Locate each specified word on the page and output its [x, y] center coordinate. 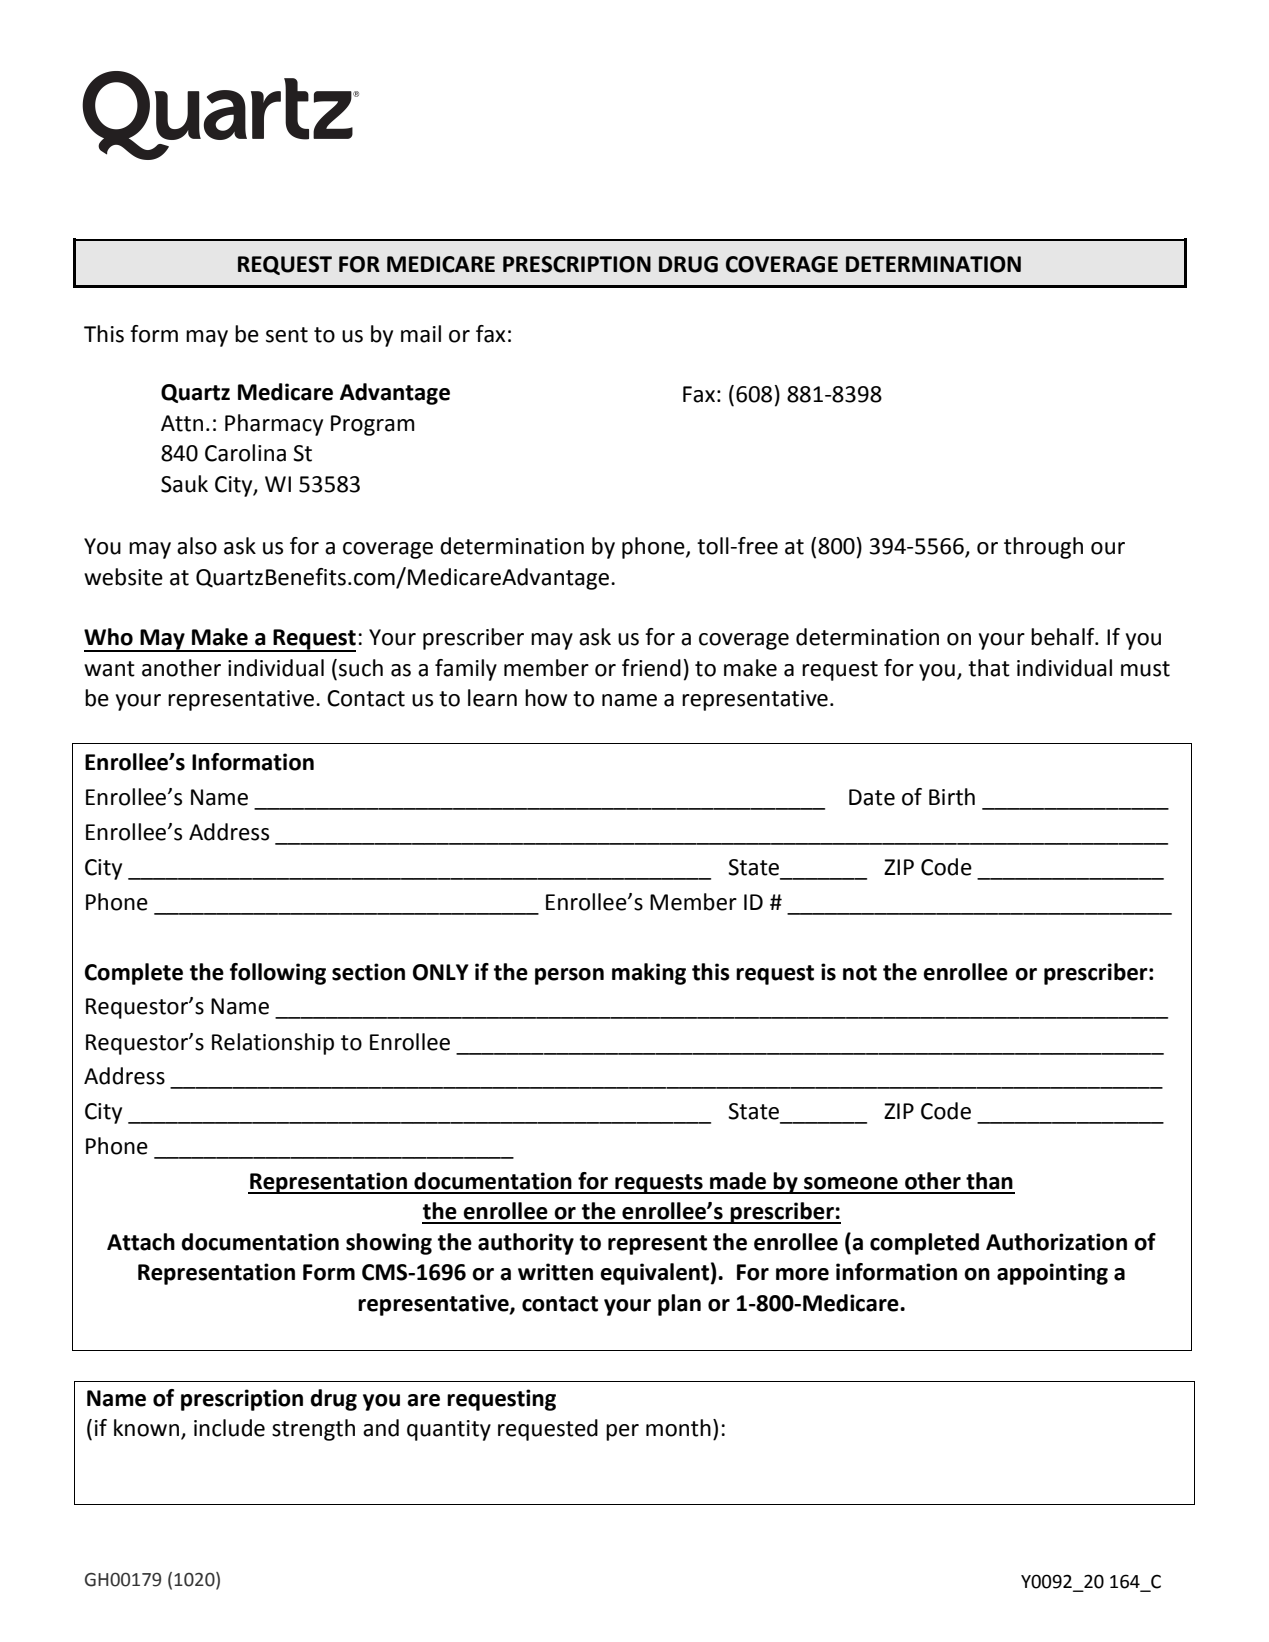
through [1043, 548]
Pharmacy [274, 425]
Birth [952, 797]
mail [421, 334]
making [649, 974]
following [278, 974]
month [678, 1428]
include [229, 1428]
